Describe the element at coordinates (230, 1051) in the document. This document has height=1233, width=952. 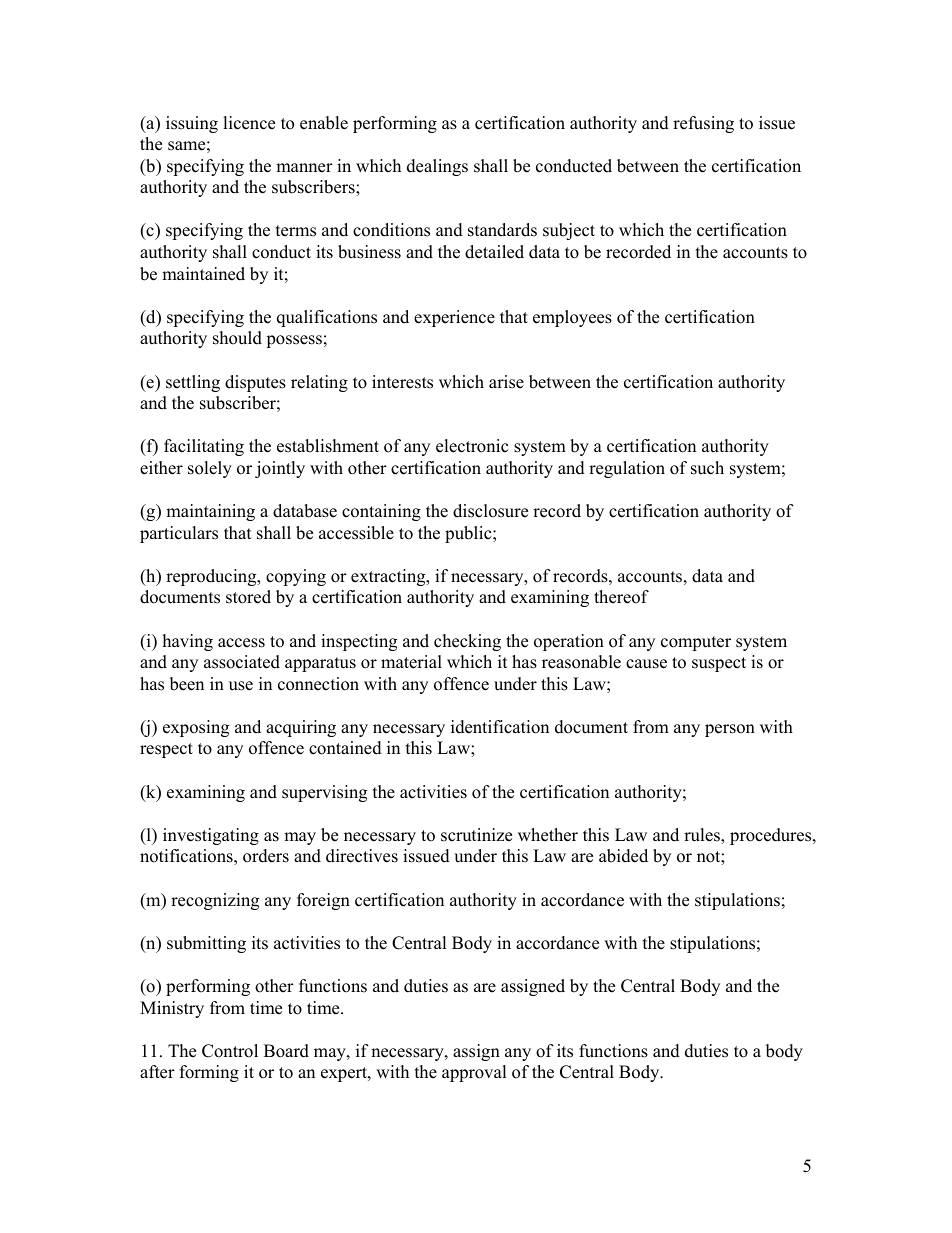
I see `Control` at that location.
